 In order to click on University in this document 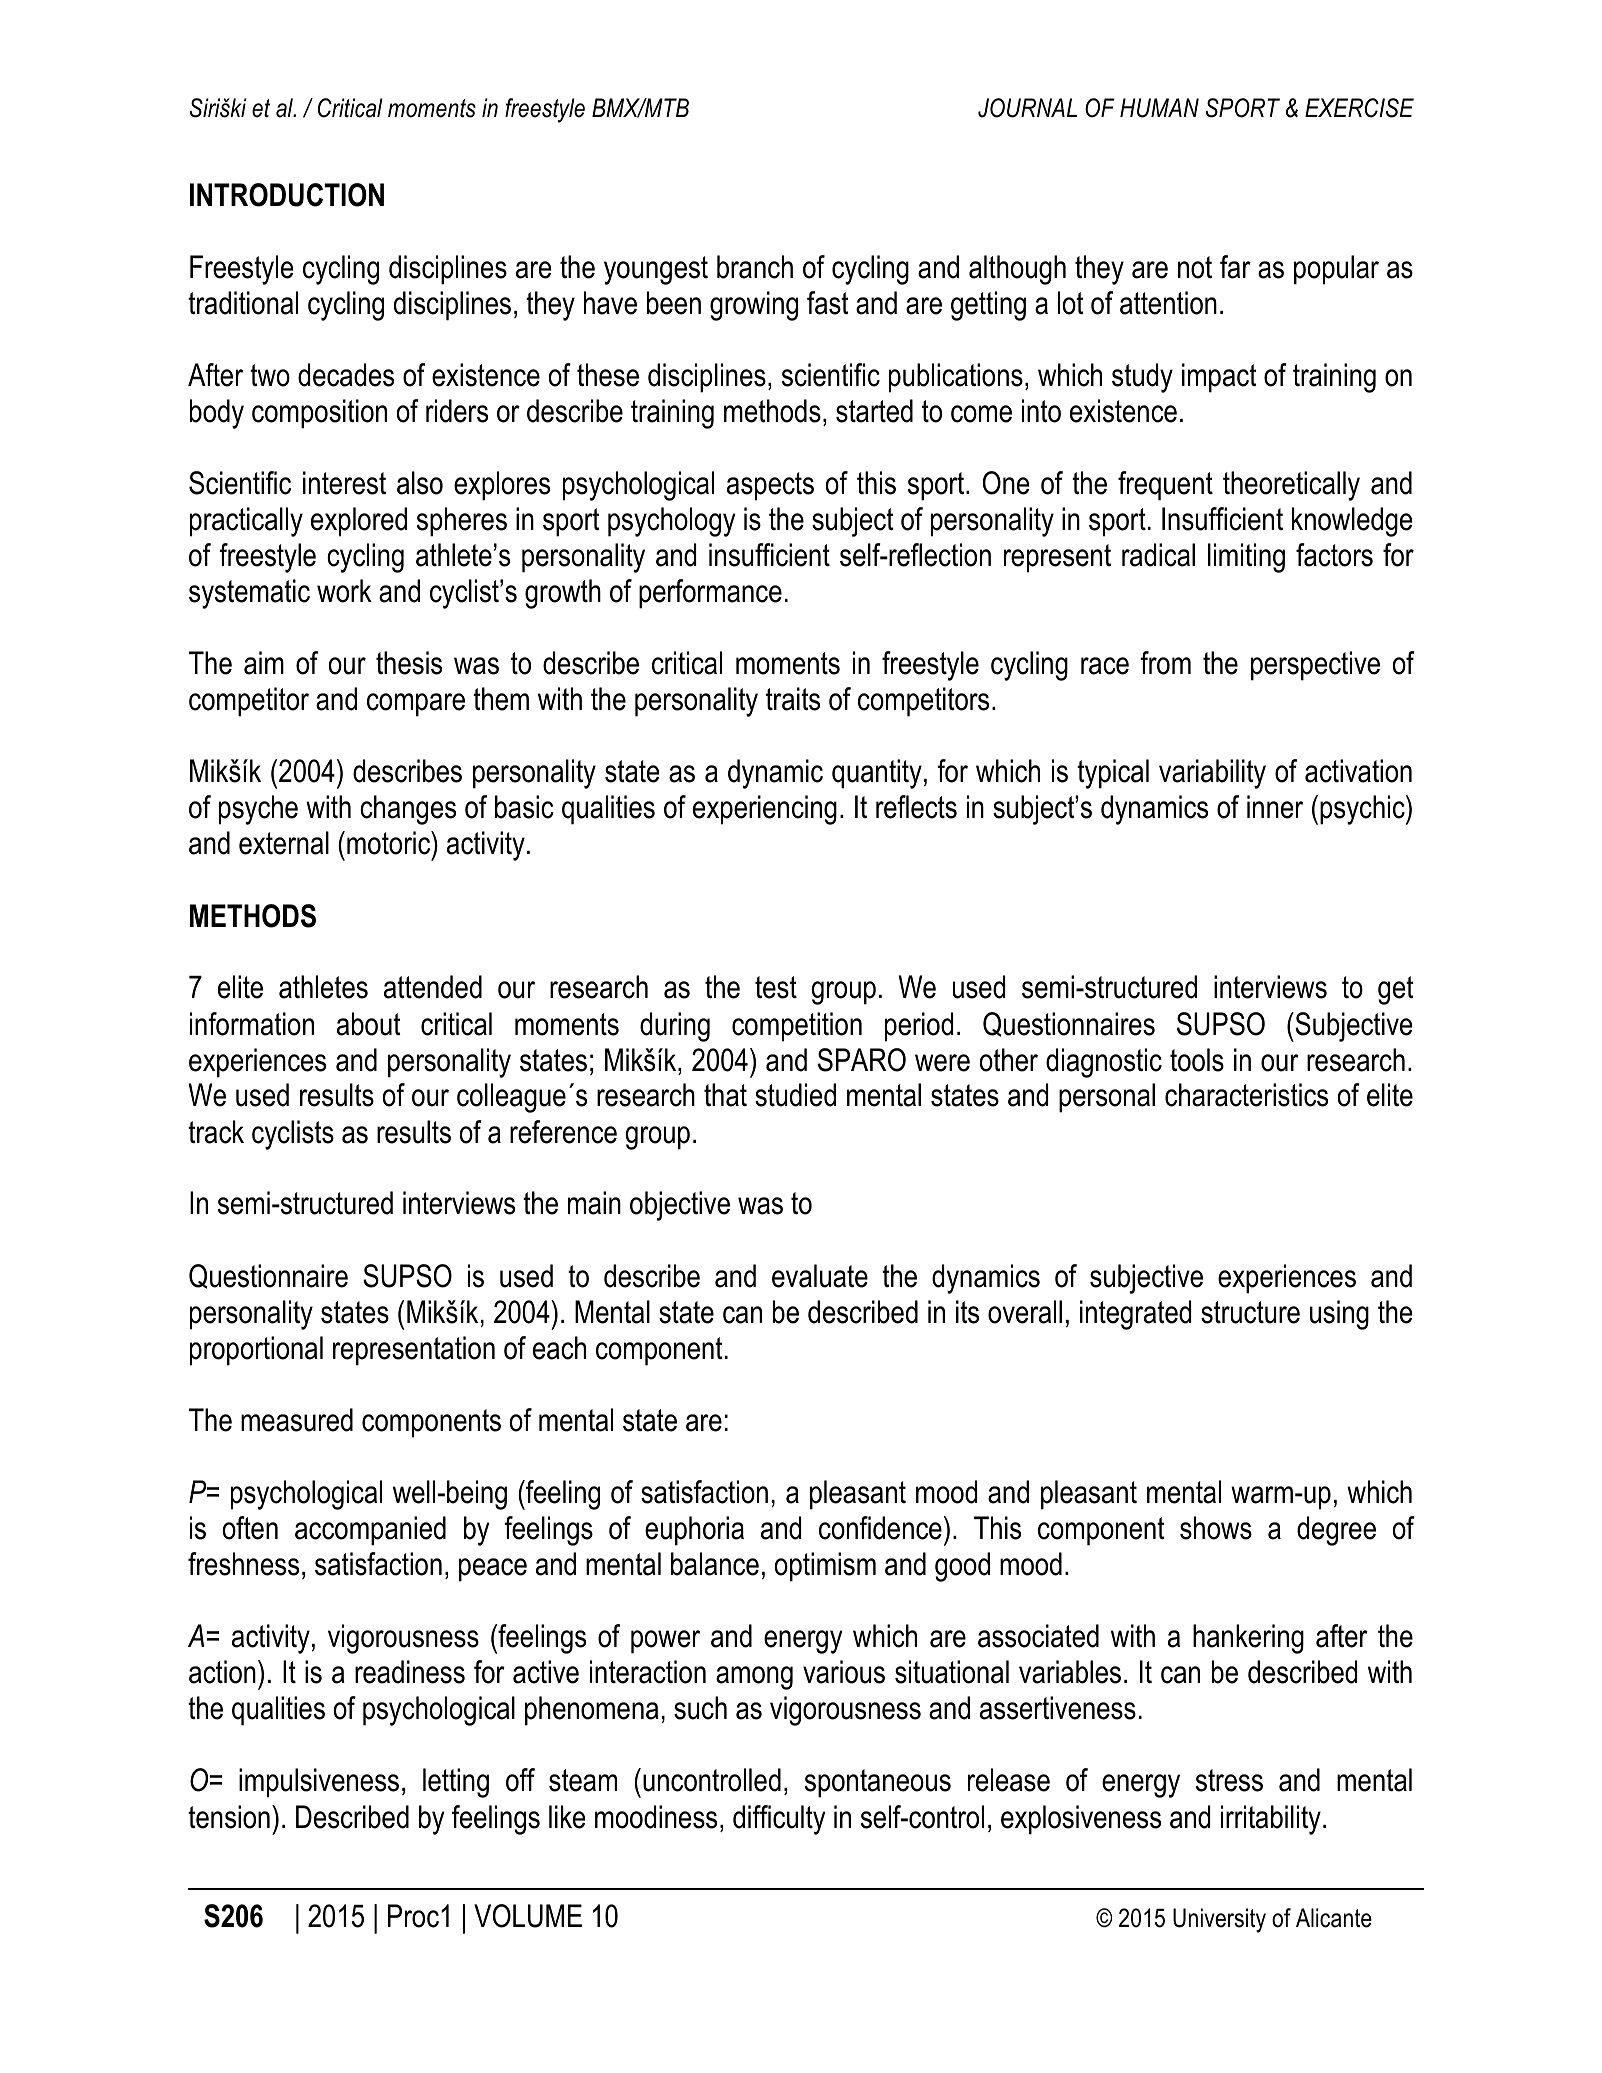, I will do `click(1219, 1920)`.
